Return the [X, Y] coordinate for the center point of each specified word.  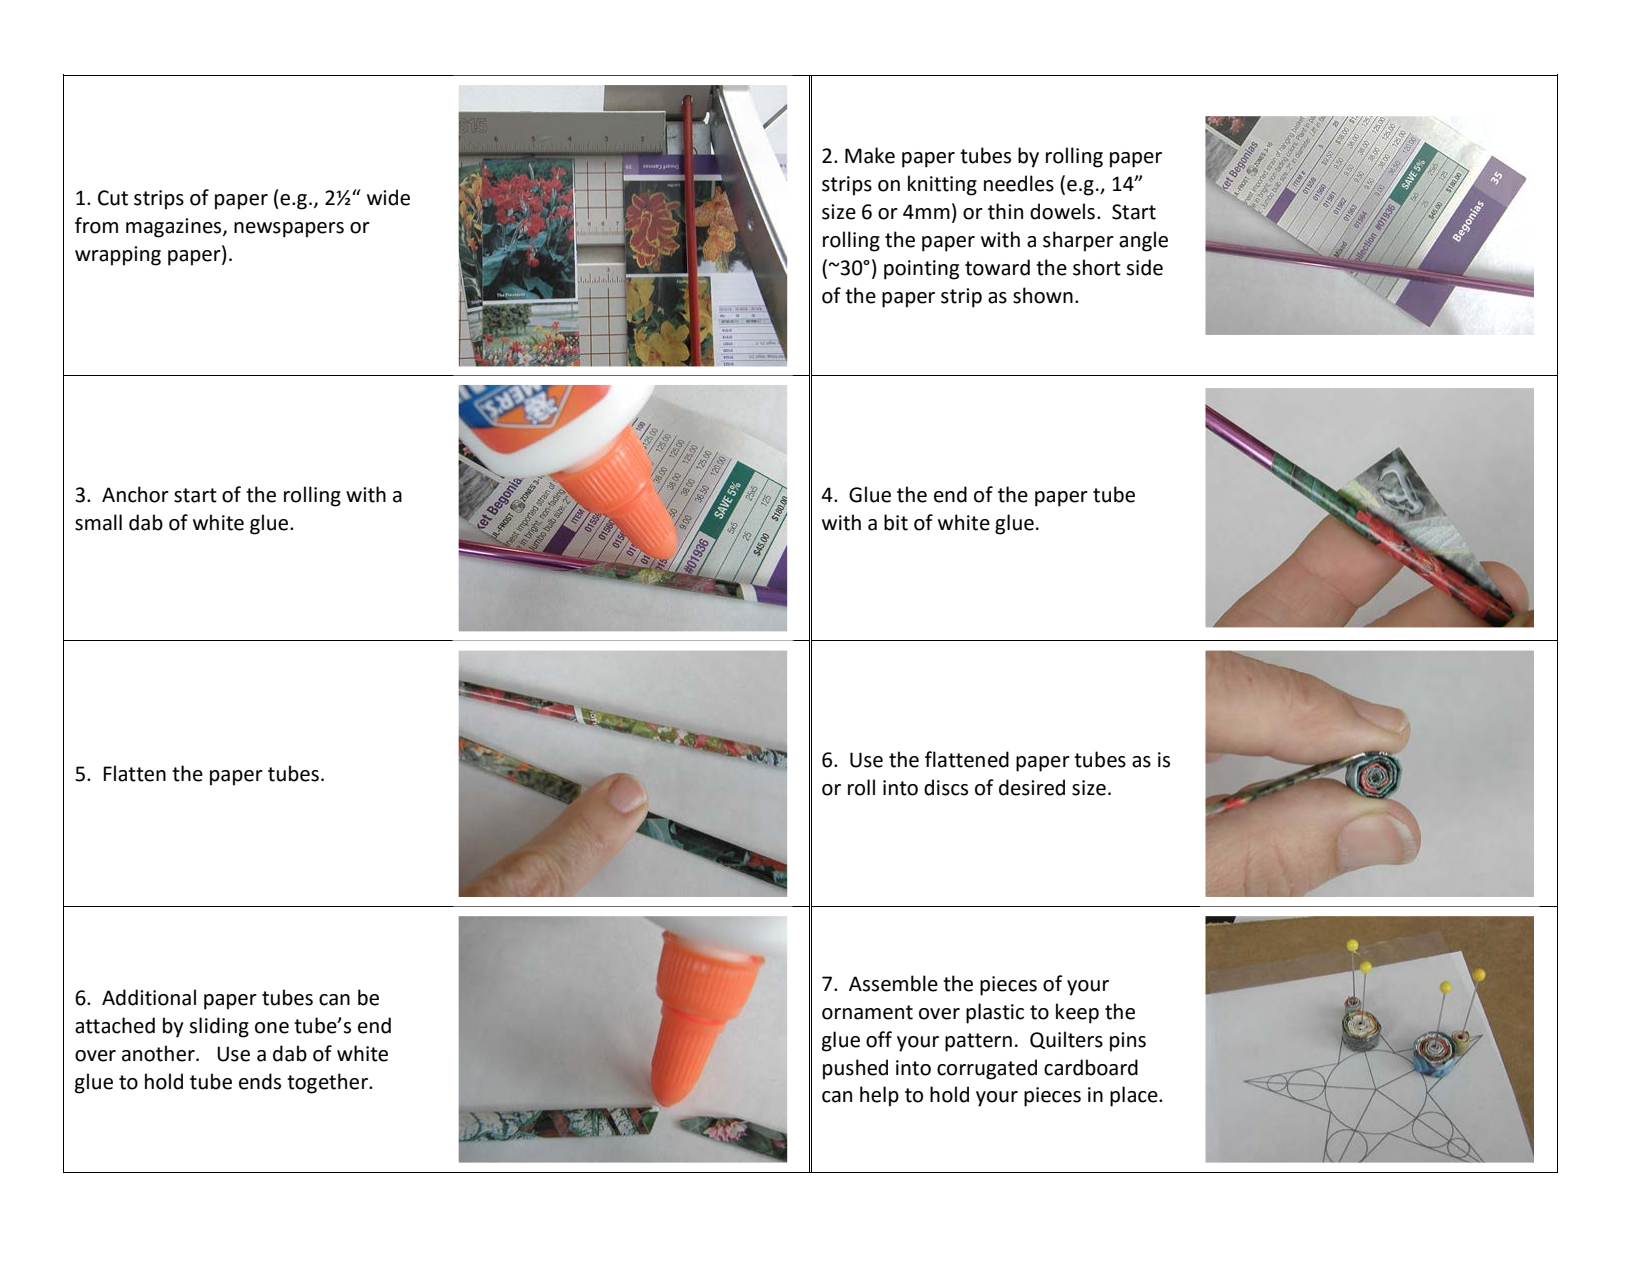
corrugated [987, 1069]
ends [260, 1081]
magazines [175, 228]
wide [388, 197]
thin [1005, 211]
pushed [855, 1069]
